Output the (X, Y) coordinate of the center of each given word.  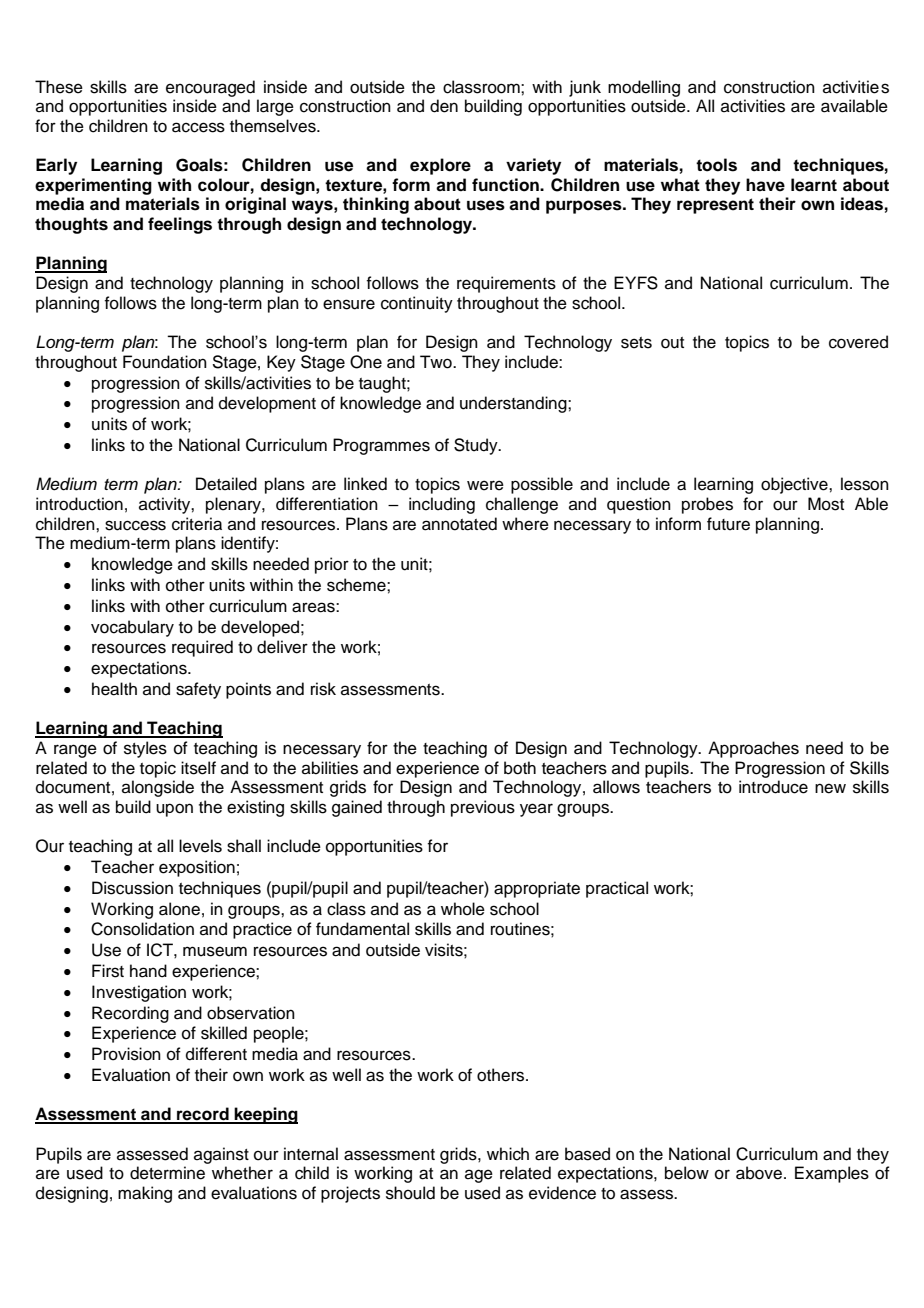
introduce (773, 787)
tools (716, 165)
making (145, 1194)
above (759, 1173)
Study (477, 446)
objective (795, 485)
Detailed (226, 484)
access (198, 127)
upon (174, 810)
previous (483, 808)
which (508, 1154)
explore (440, 166)
